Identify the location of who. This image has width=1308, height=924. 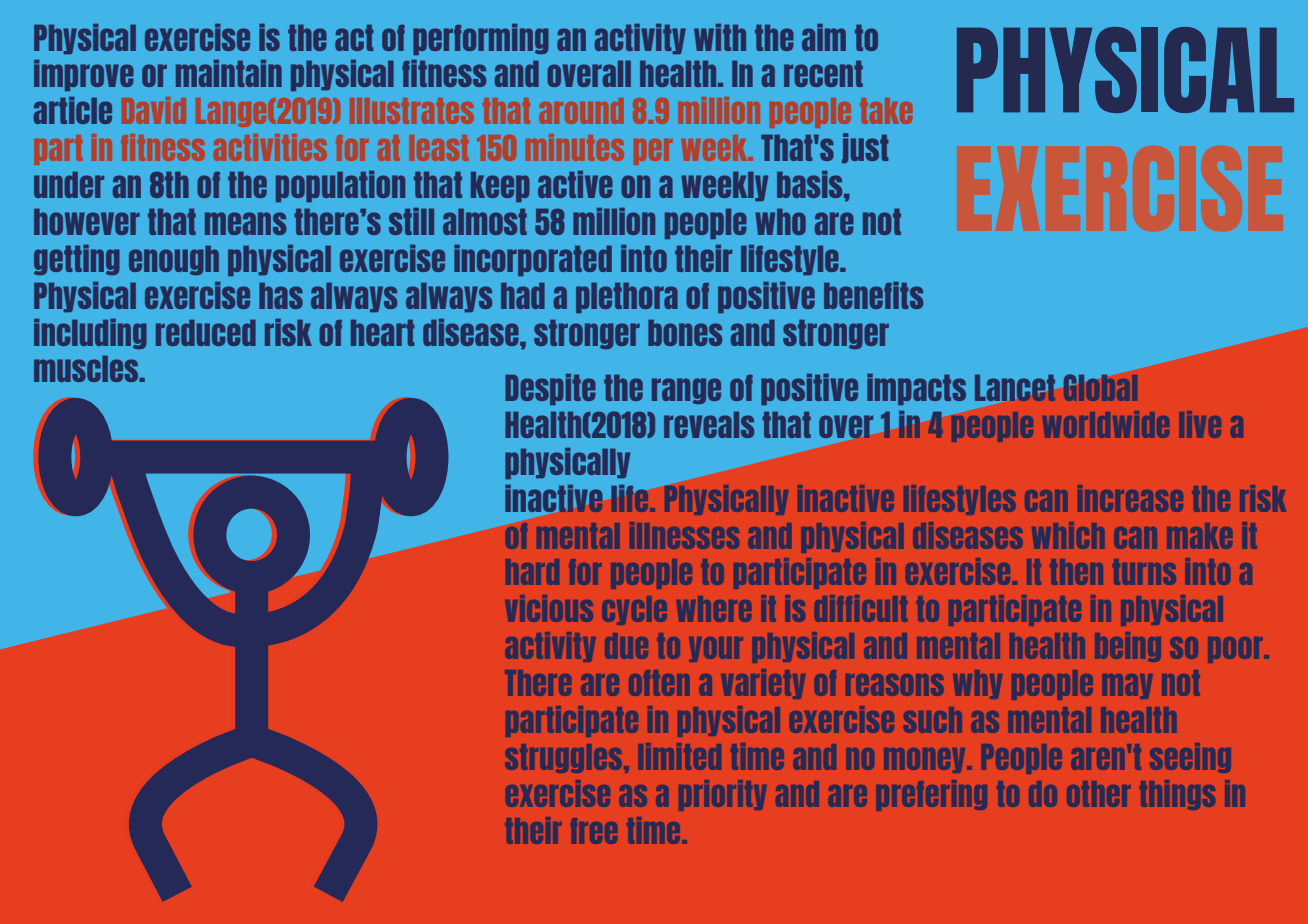
(780, 222).
